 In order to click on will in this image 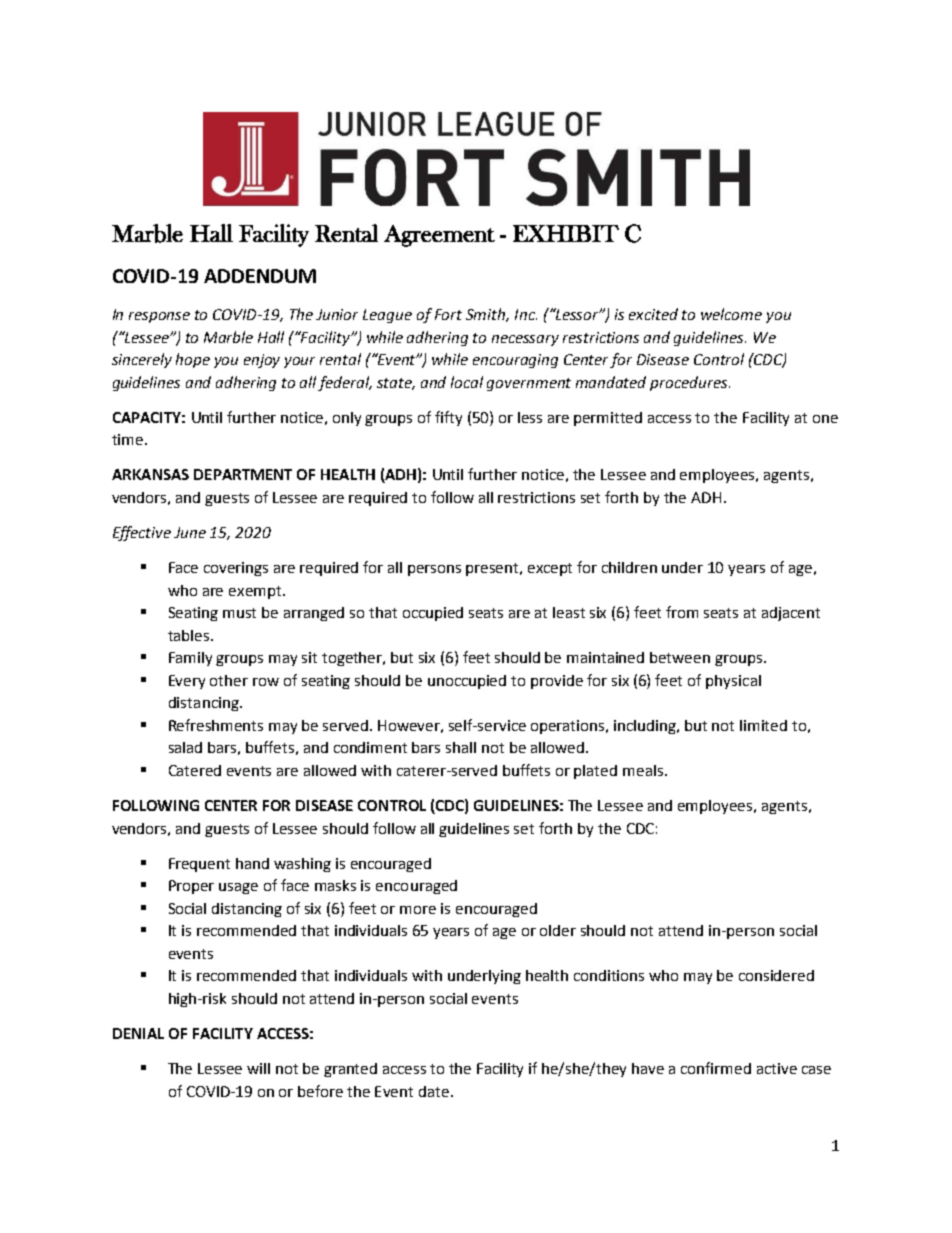, I will do `click(258, 1068)`.
